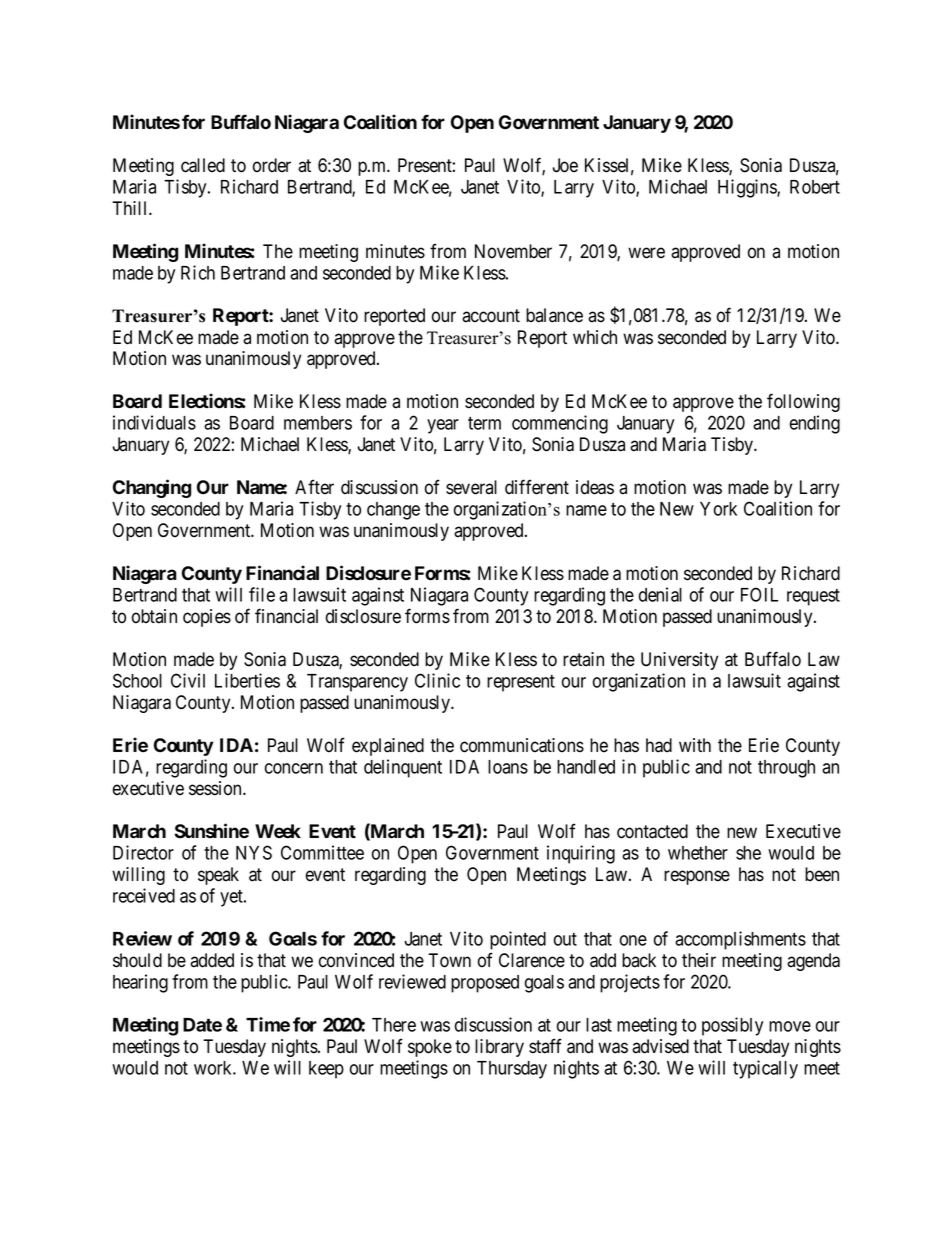 Image resolution: width=952 pixels, height=1233 pixels. I want to click on copies, so click(207, 618).
